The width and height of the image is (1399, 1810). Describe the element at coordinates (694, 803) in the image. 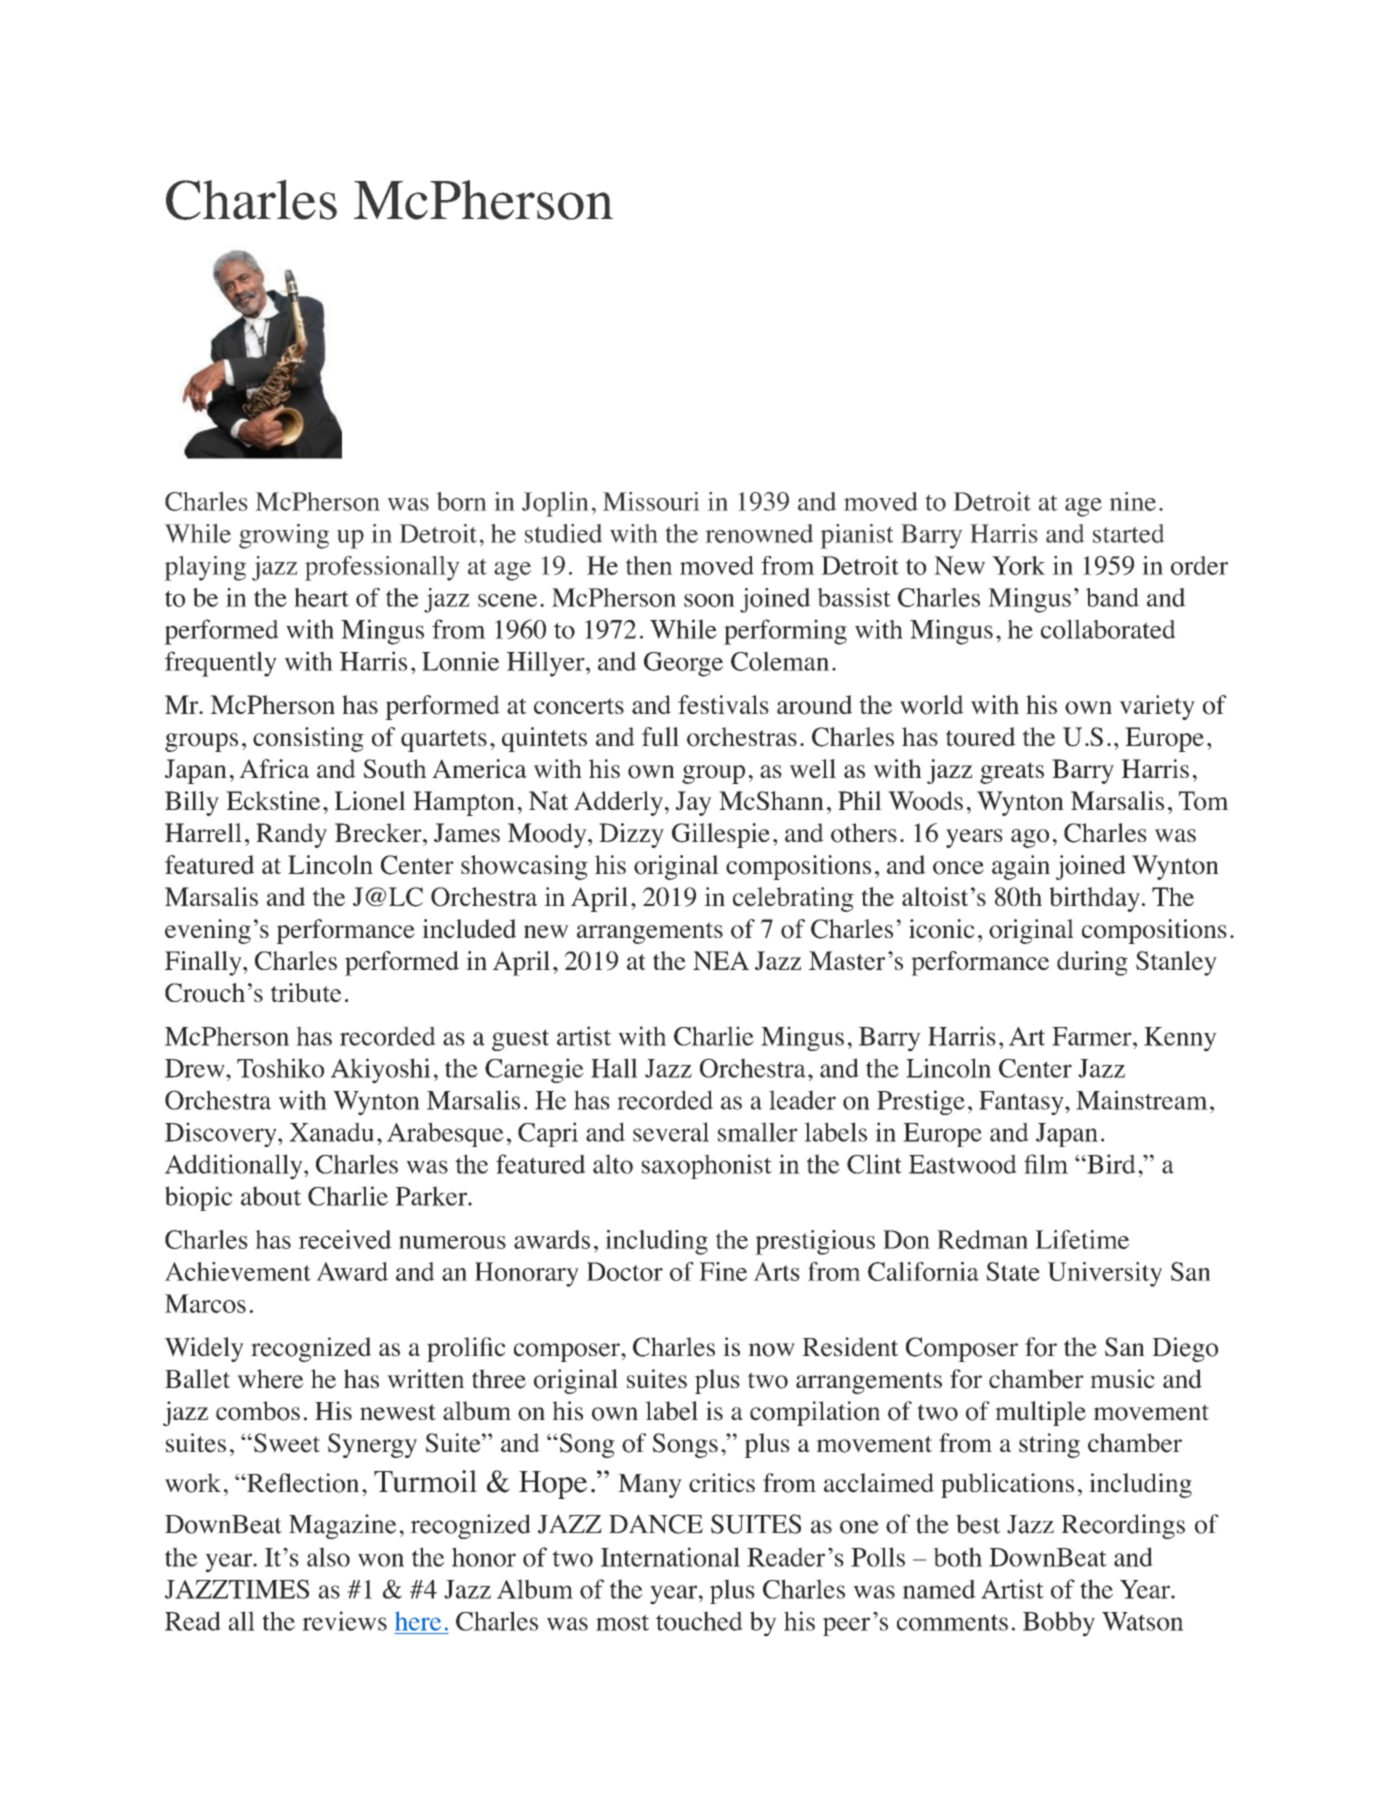

I see `Jay` at that location.
